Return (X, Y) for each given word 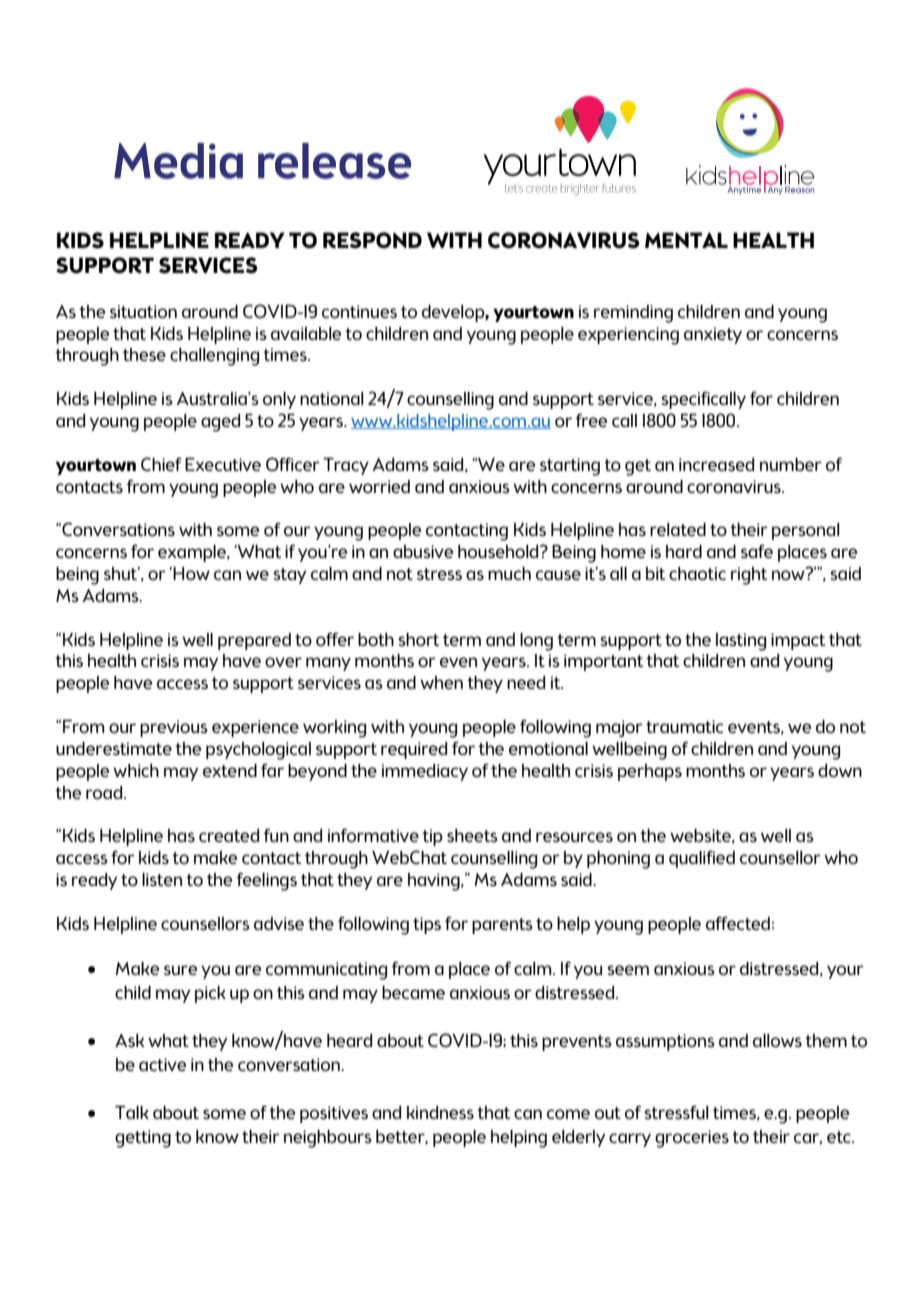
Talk (132, 1112)
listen (162, 879)
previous (174, 728)
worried (379, 486)
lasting (741, 642)
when (441, 682)
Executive (223, 464)
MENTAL (686, 240)
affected (738, 923)
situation (143, 311)
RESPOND (372, 240)
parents (502, 926)
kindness (440, 1112)
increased (716, 464)
